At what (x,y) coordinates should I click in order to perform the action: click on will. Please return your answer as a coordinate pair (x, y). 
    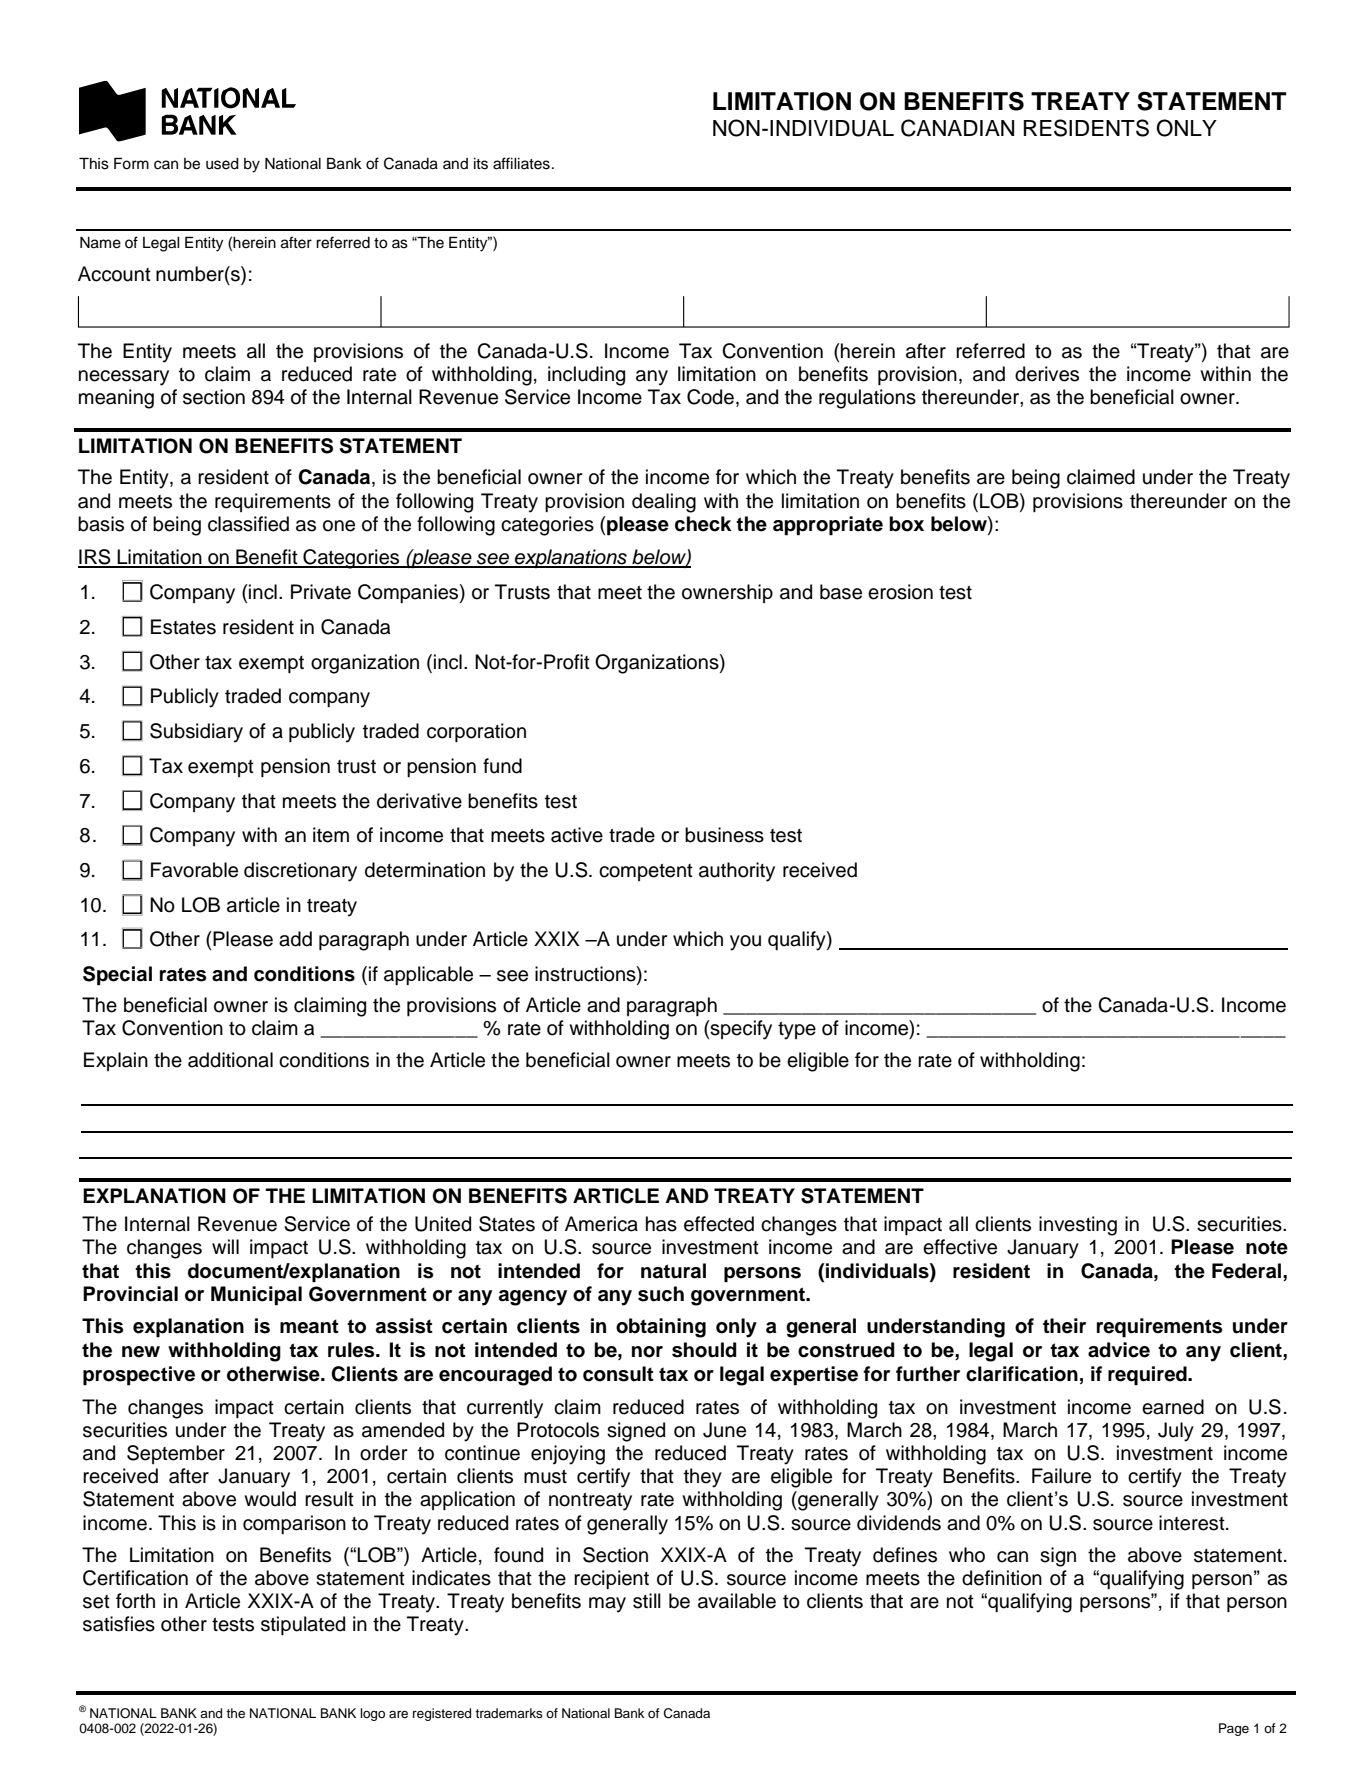
    Looking at the image, I should click on (225, 1246).
